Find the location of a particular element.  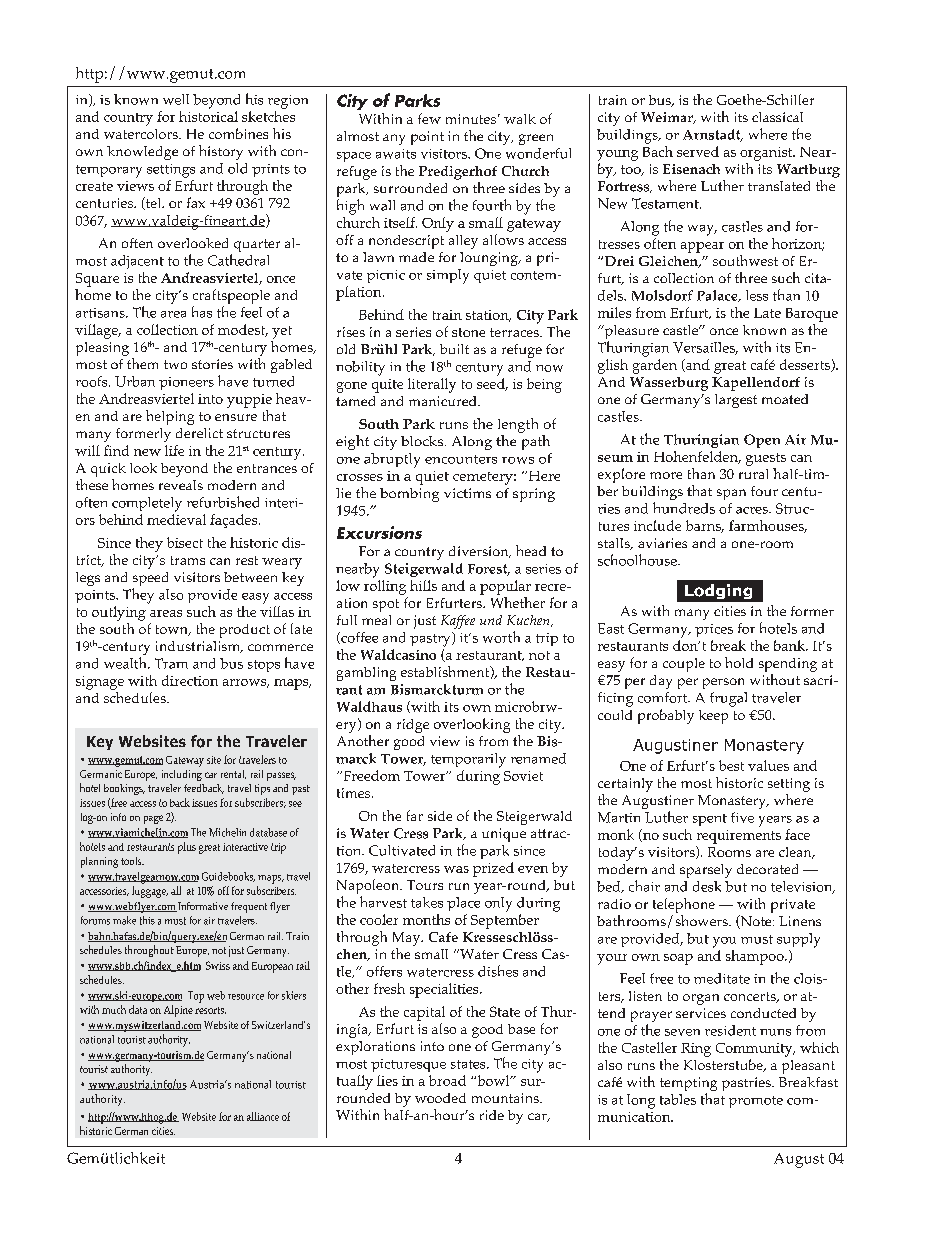

broad is located at coordinates (447, 1080).
